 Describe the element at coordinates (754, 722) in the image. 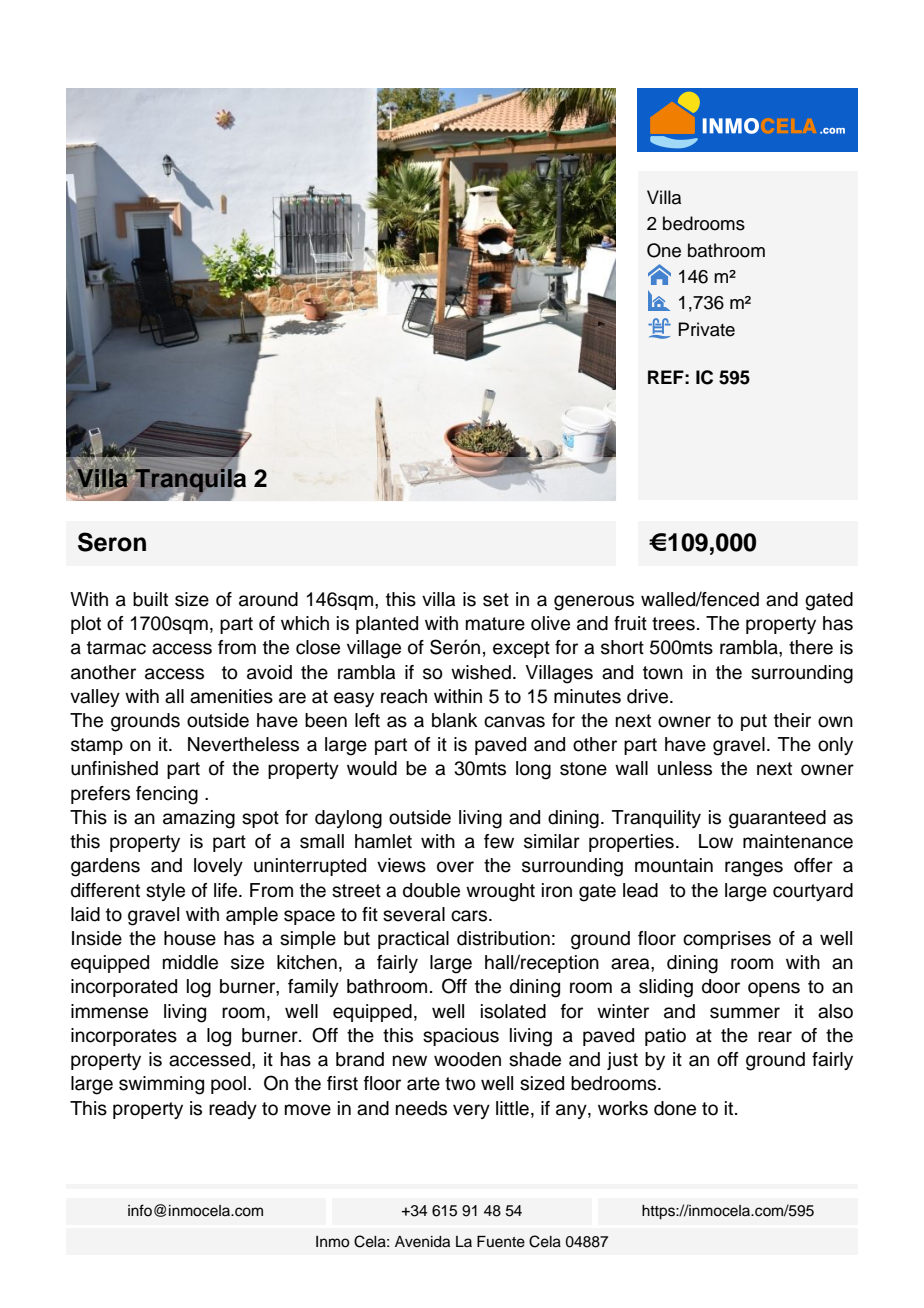

I see `put` at that location.
